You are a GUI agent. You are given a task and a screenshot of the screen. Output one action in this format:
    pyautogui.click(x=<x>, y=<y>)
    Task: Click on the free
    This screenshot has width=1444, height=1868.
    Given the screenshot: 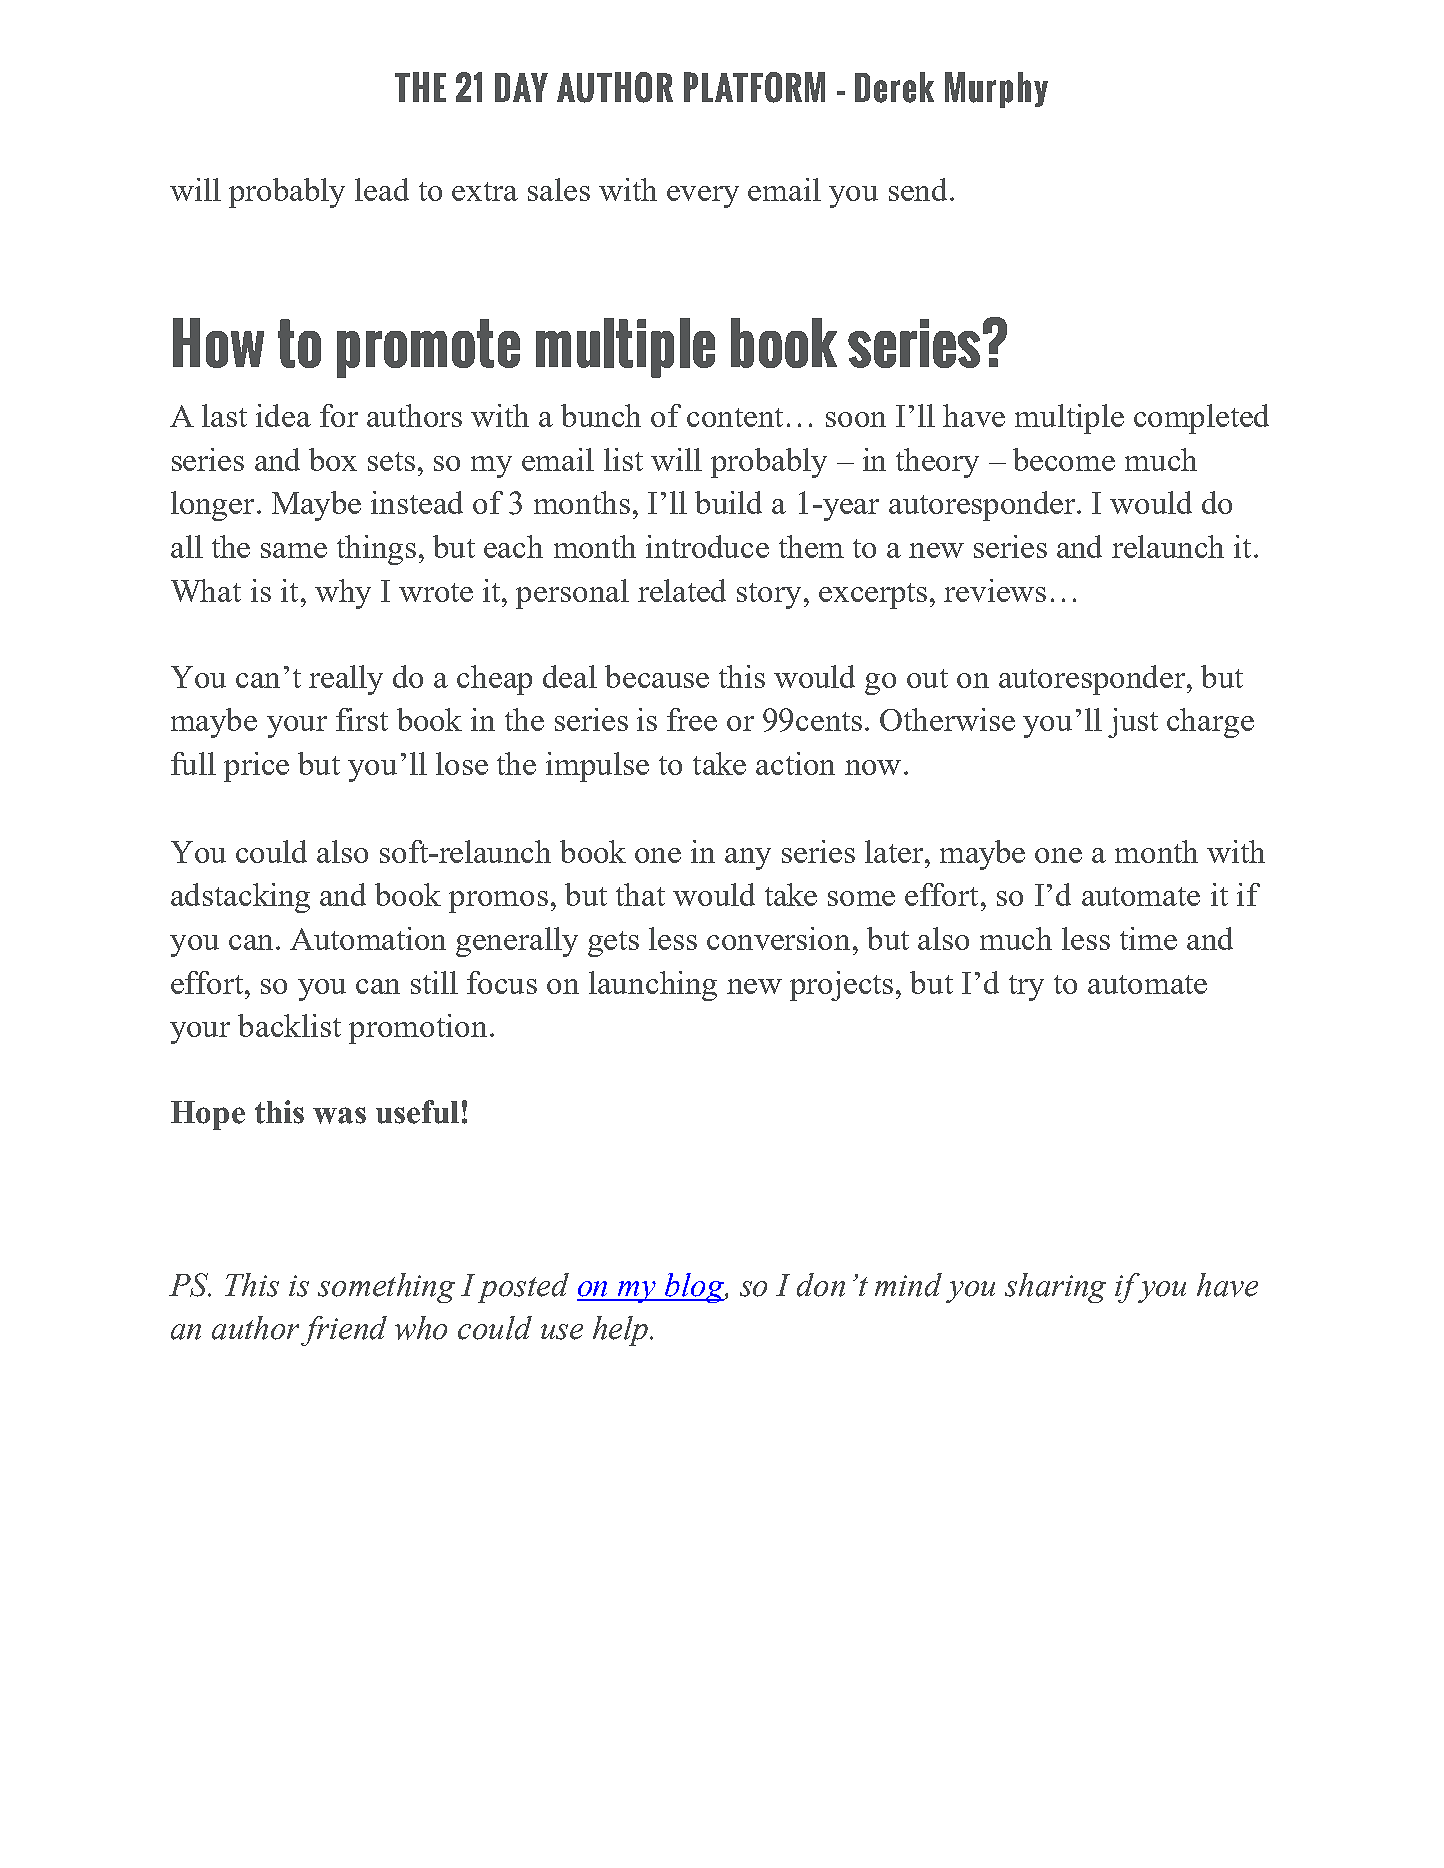 What is the action you would take?
    pyautogui.click(x=692, y=719)
